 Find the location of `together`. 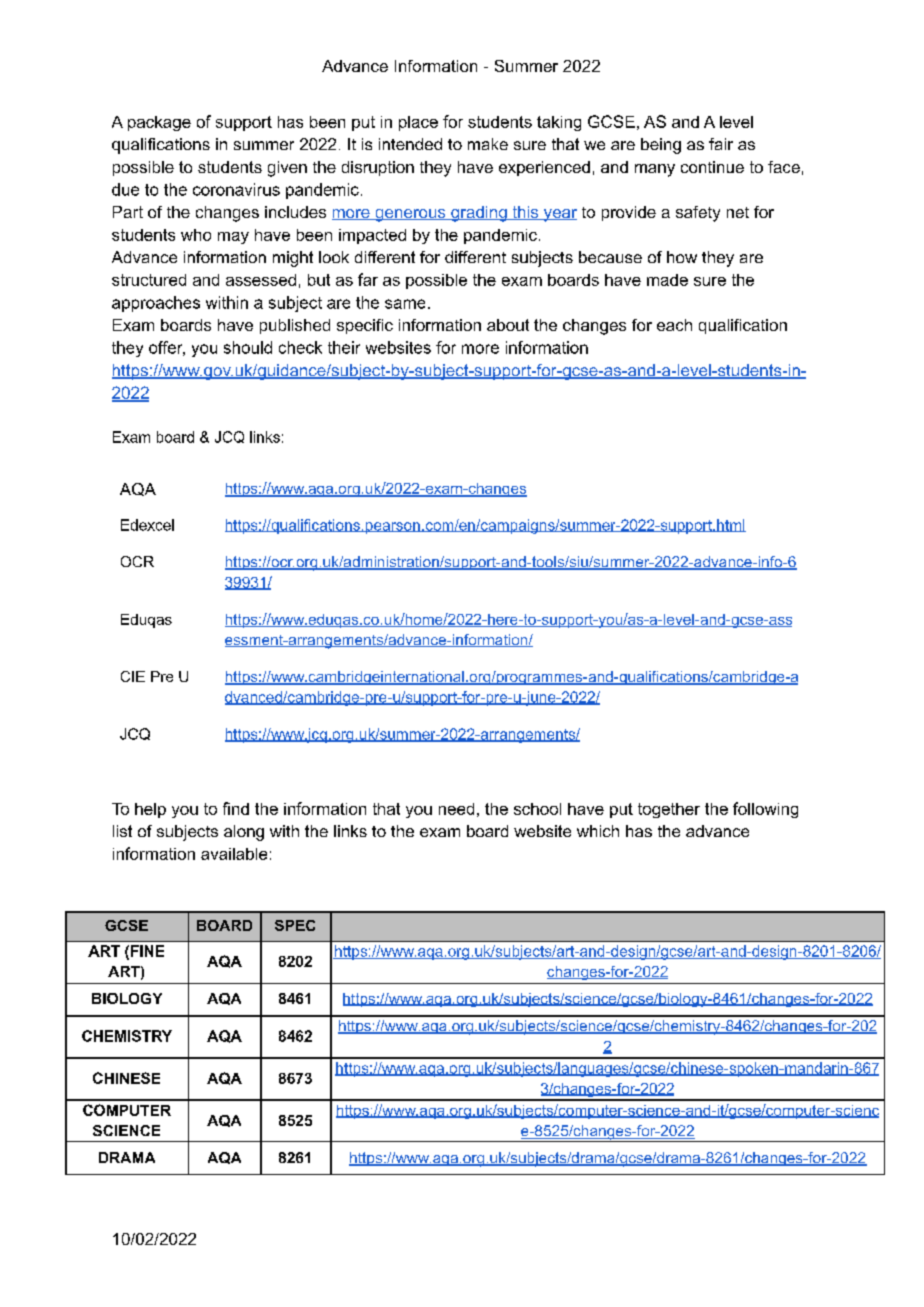

together is located at coordinates (669, 810).
